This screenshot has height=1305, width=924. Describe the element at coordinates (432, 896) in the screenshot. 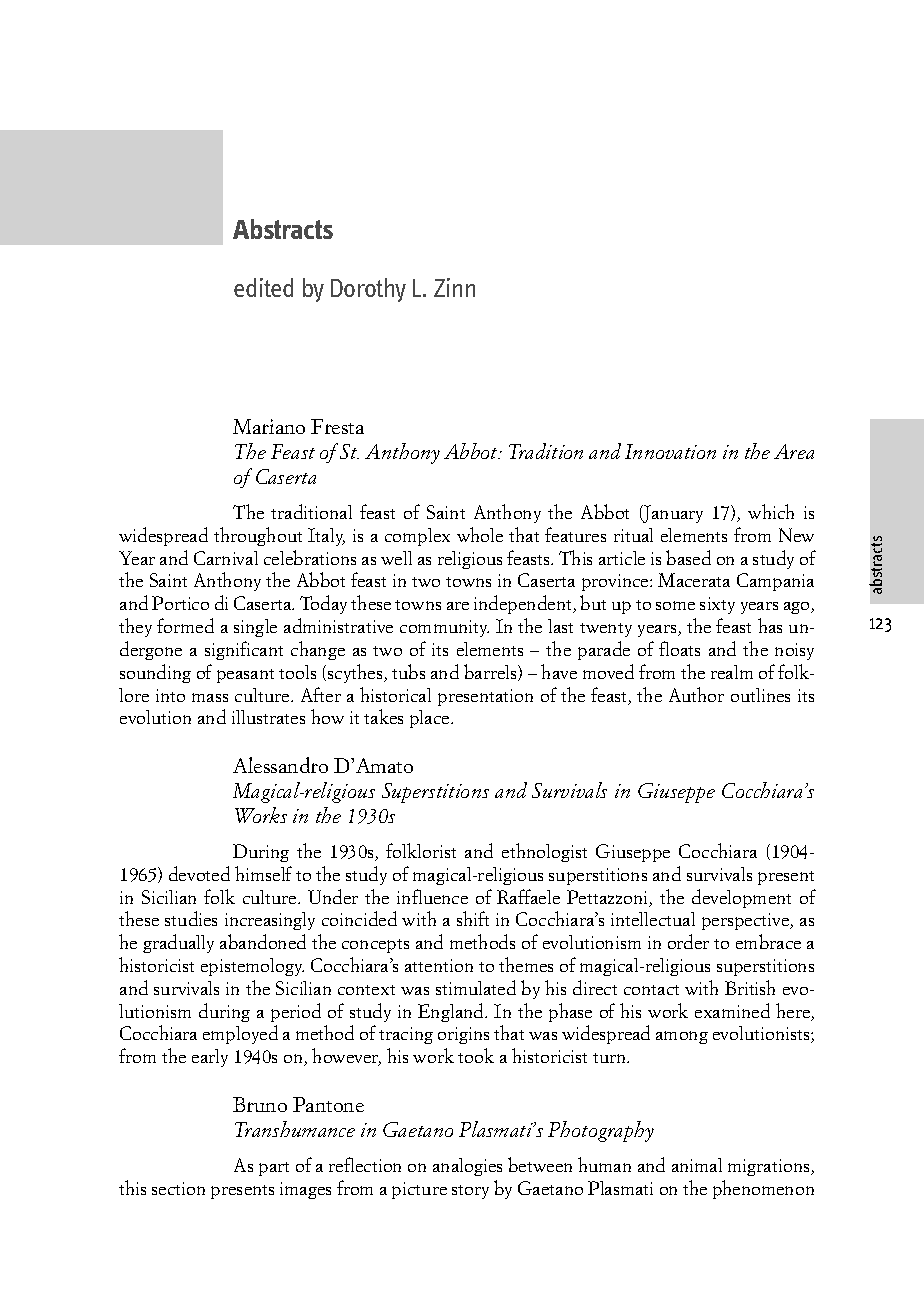

I see `influence` at that location.
